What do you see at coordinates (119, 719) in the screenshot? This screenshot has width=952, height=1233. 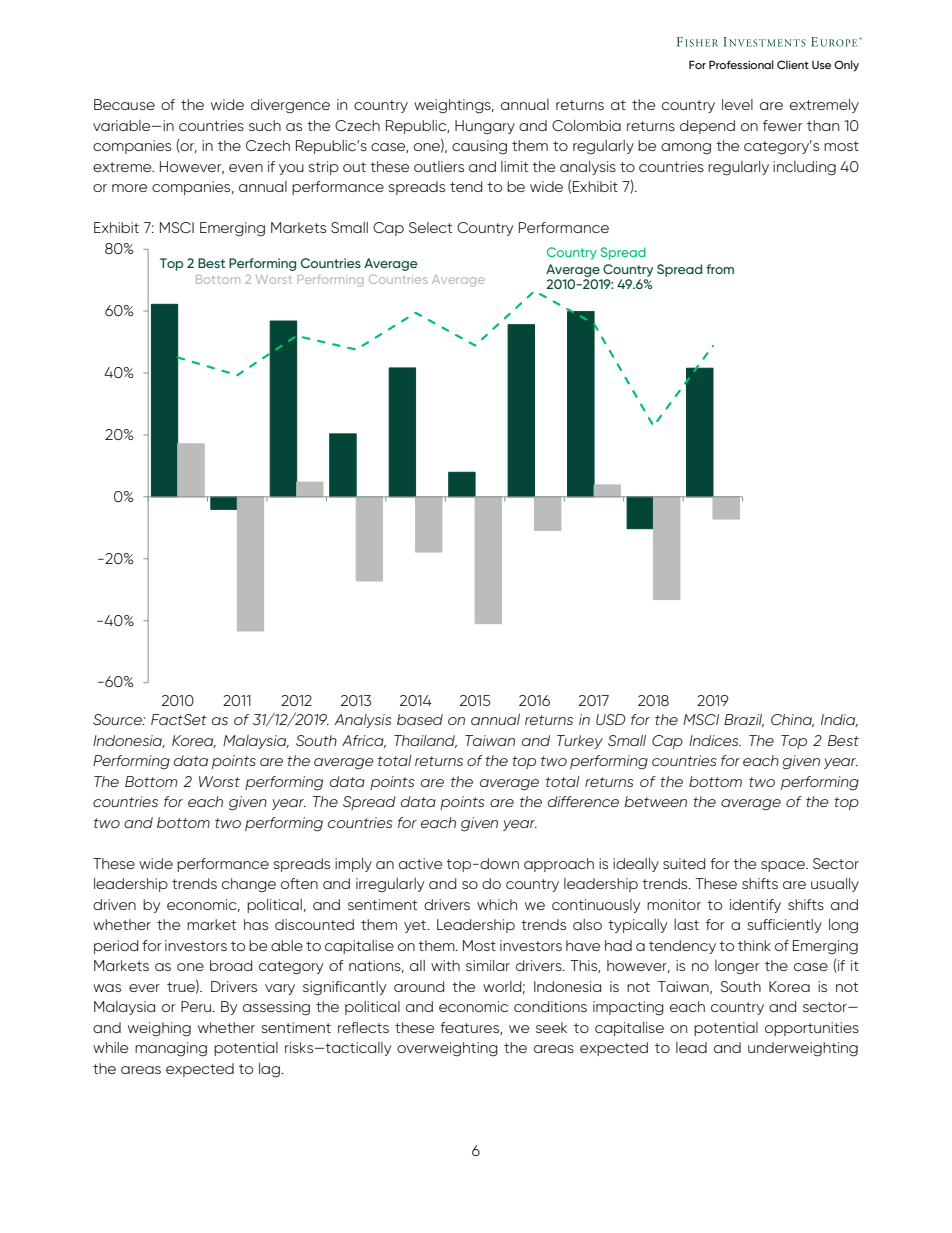 I see `Source` at bounding box center [119, 719].
